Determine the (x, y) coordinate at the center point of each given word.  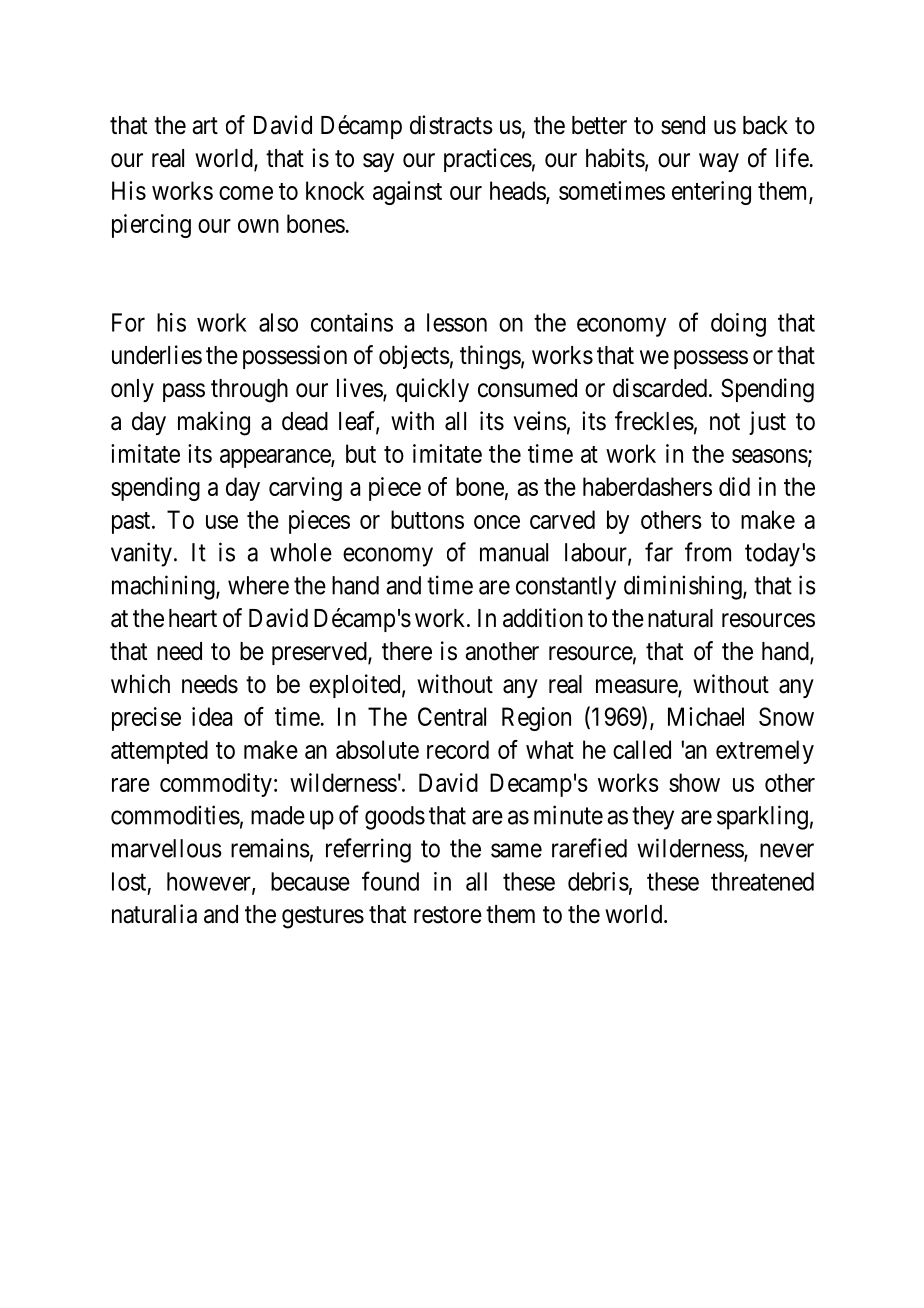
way (719, 162)
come (246, 193)
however (210, 882)
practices (488, 160)
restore (448, 915)
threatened (762, 881)
